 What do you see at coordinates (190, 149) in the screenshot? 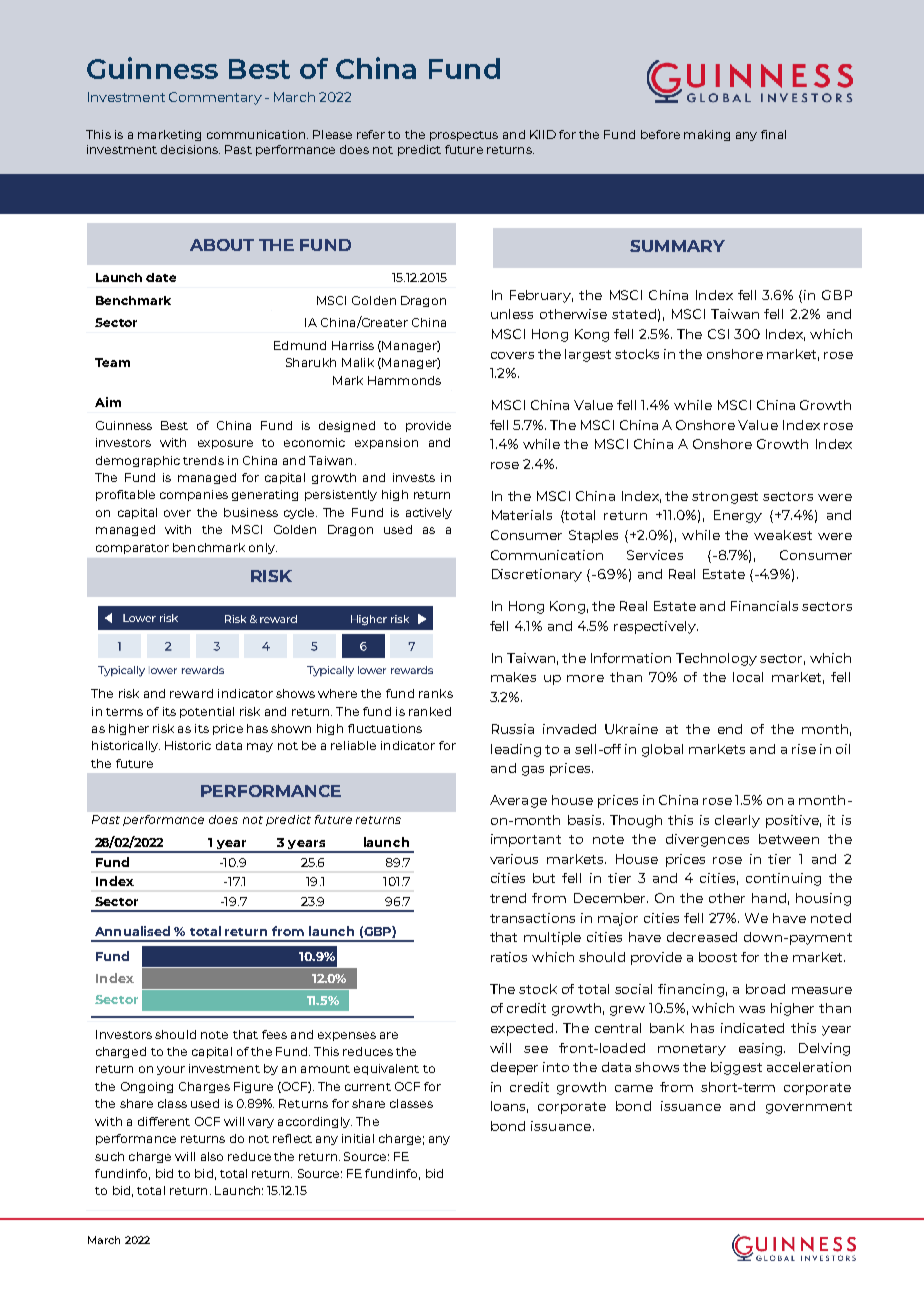
I see `decisions` at bounding box center [190, 149].
